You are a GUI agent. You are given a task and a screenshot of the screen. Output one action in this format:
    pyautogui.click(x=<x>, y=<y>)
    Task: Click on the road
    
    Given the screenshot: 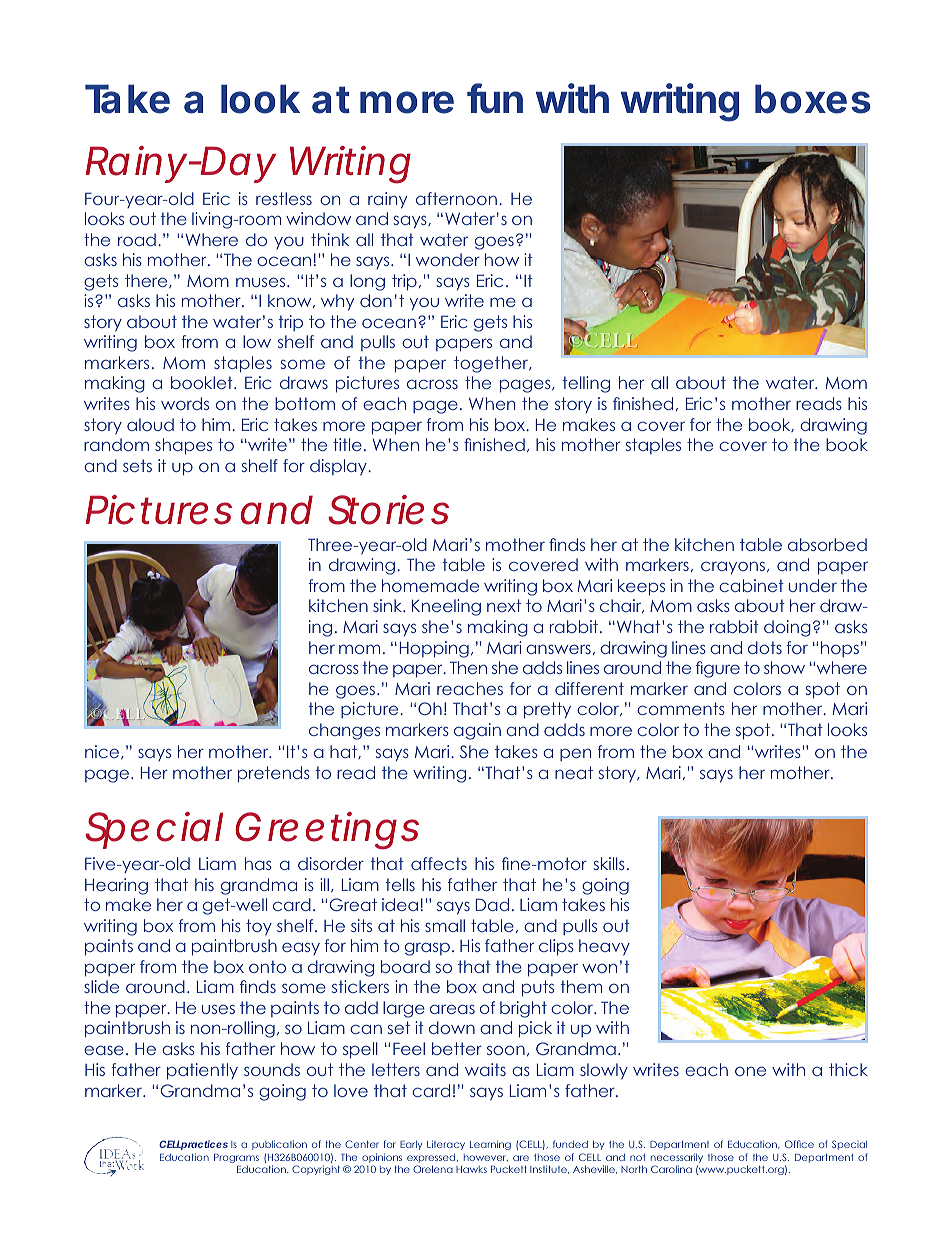 What is the action you would take?
    pyautogui.click(x=137, y=239)
